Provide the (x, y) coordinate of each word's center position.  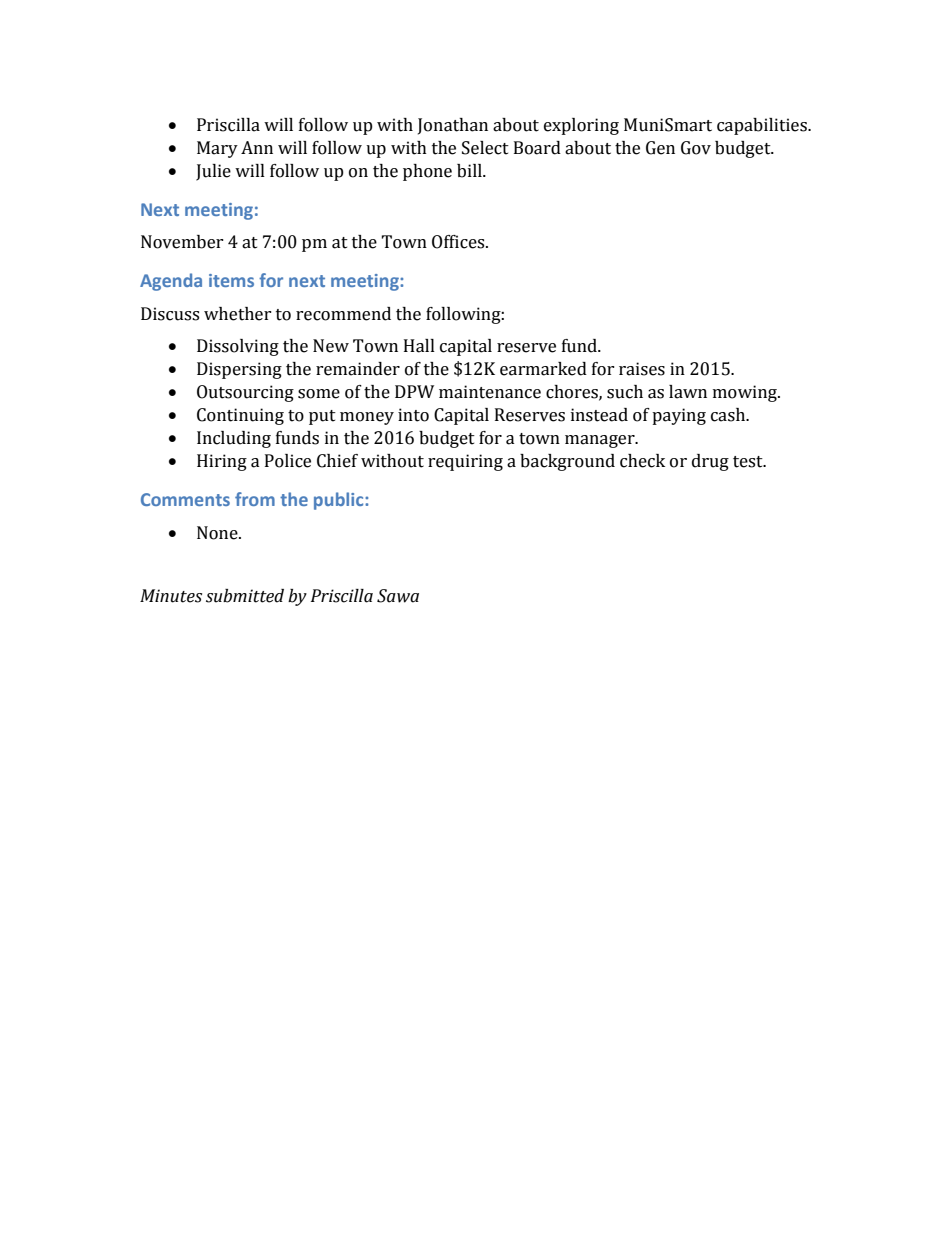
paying (679, 416)
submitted (245, 596)
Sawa (398, 596)
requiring (465, 462)
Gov (696, 148)
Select (485, 148)
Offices (459, 242)
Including (234, 439)
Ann (257, 147)
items (231, 280)
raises (642, 369)
